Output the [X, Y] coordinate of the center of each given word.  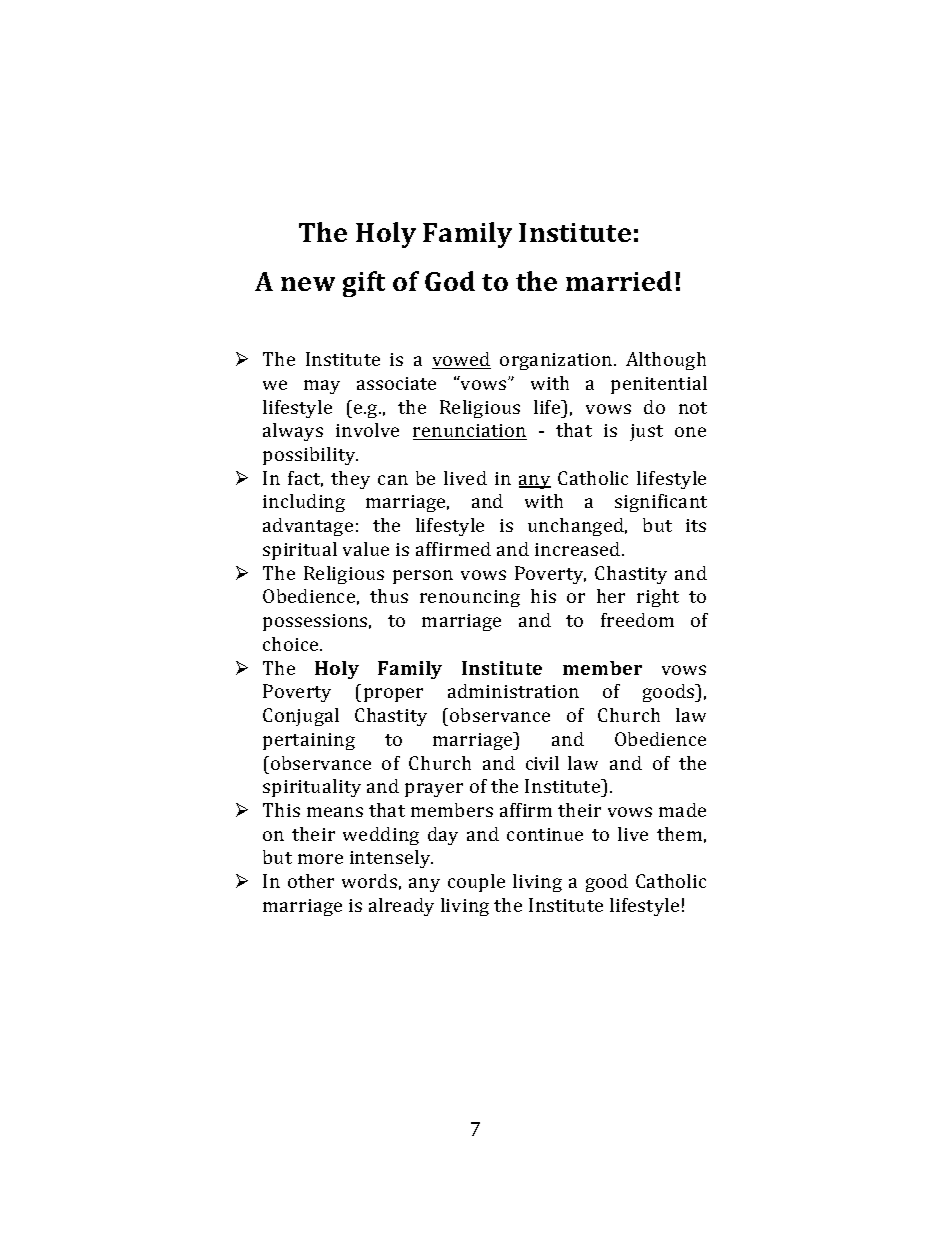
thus [389, 596]
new [308, 284]
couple [476, 883]
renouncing [470, 598]
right [658, 598]
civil [542, 763]
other [311, 881]
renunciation [470, 432]
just [646, 432]
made [682, 810]
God [450, 281]
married [619, 281]
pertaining [309, 741]
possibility [310, 456]
